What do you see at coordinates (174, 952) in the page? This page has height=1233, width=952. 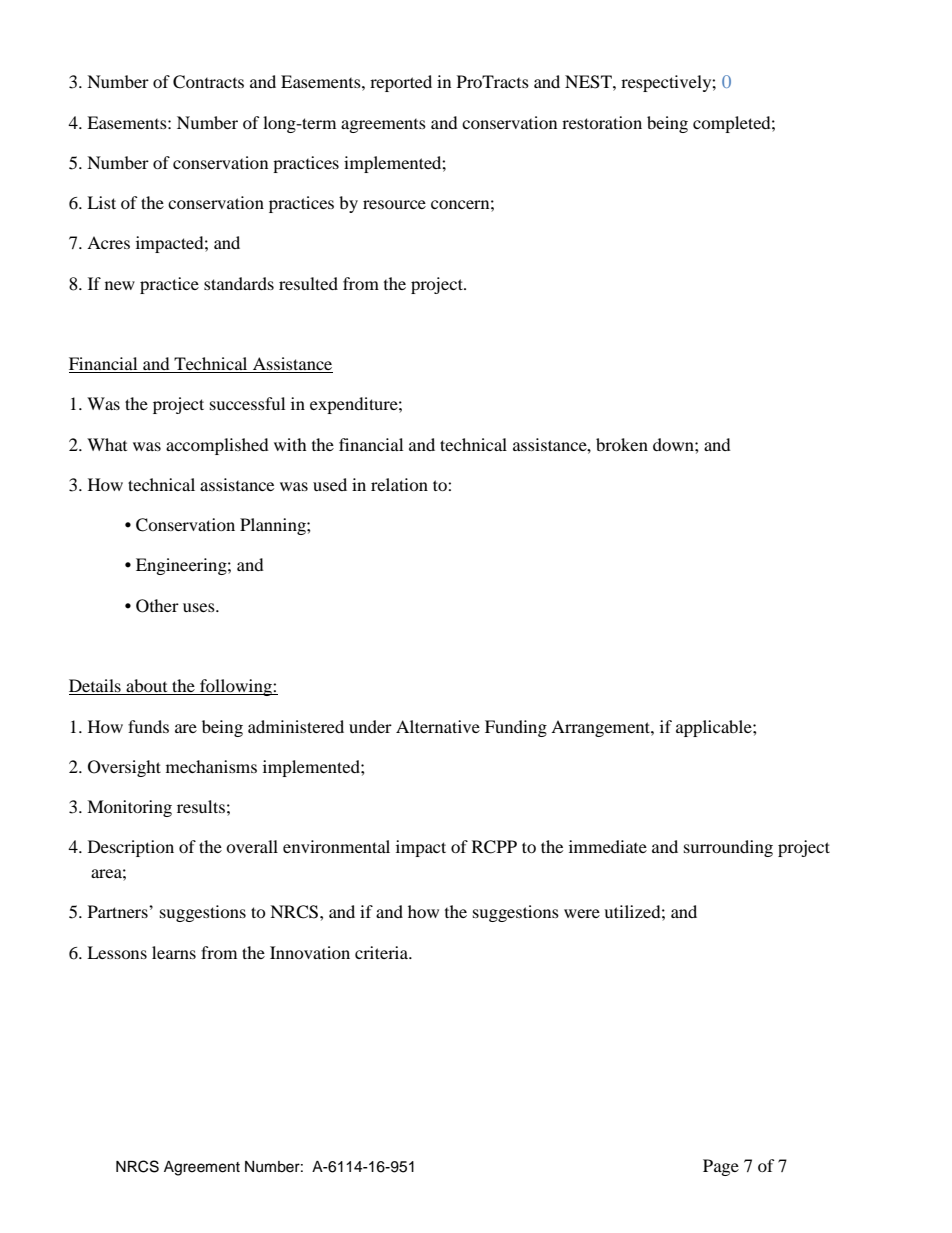 I see `learns` at bounding box center [174, 952].
